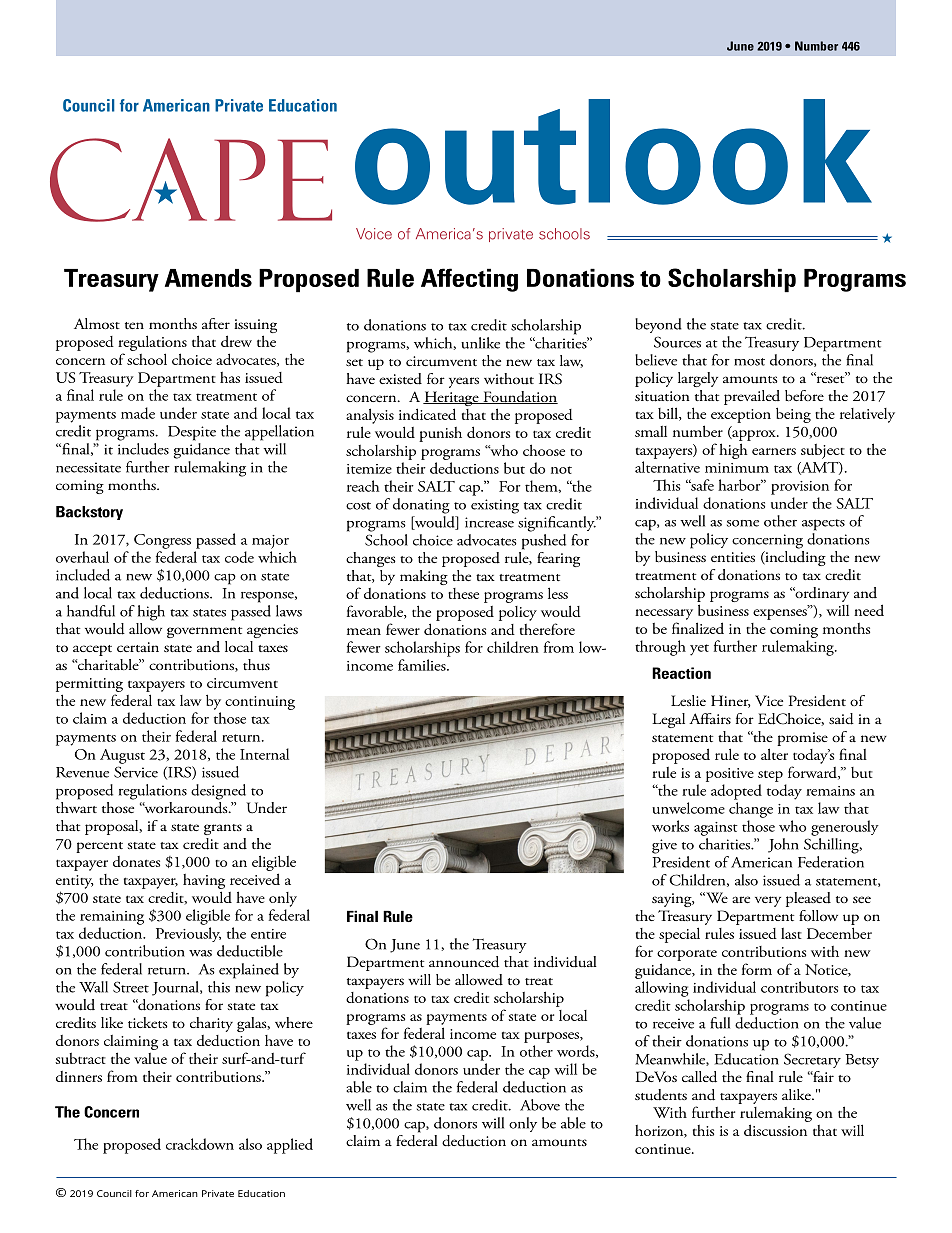  What do you see at coordinates (208, 278) in the screenshot?
I see `Amends` at bounding box center [208, 278].
